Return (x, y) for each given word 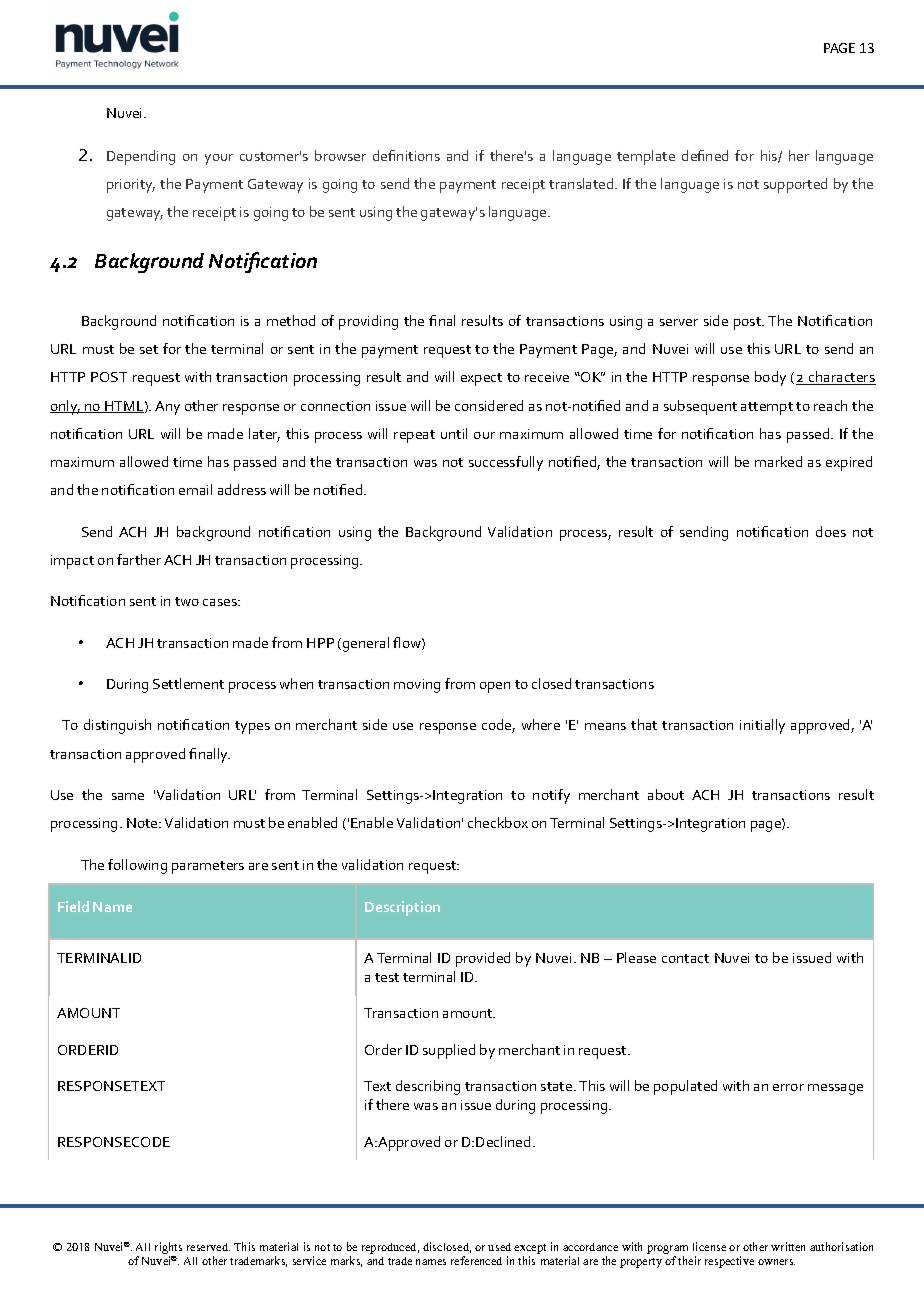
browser (340, 155)
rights (168, 1249)
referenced (476, 1260)
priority (131, 186)
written (788, 1246)
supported (795, 185)
